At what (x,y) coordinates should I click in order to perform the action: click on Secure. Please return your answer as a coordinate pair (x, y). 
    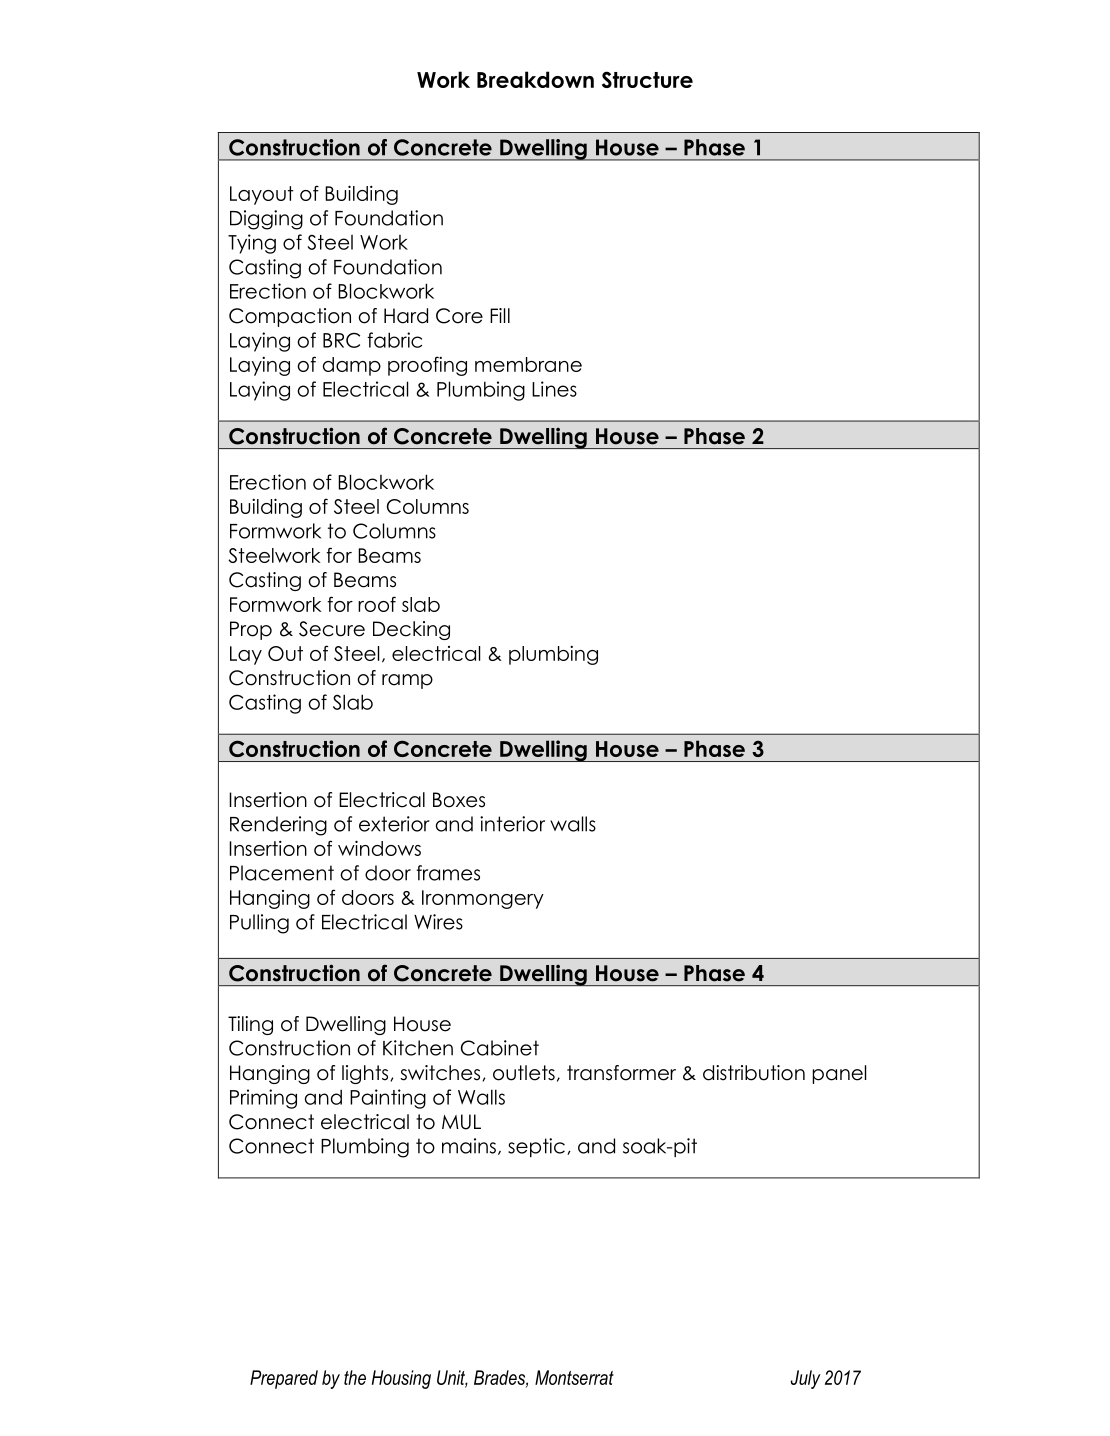
    Looking at the image, I should click on (332, 629).
